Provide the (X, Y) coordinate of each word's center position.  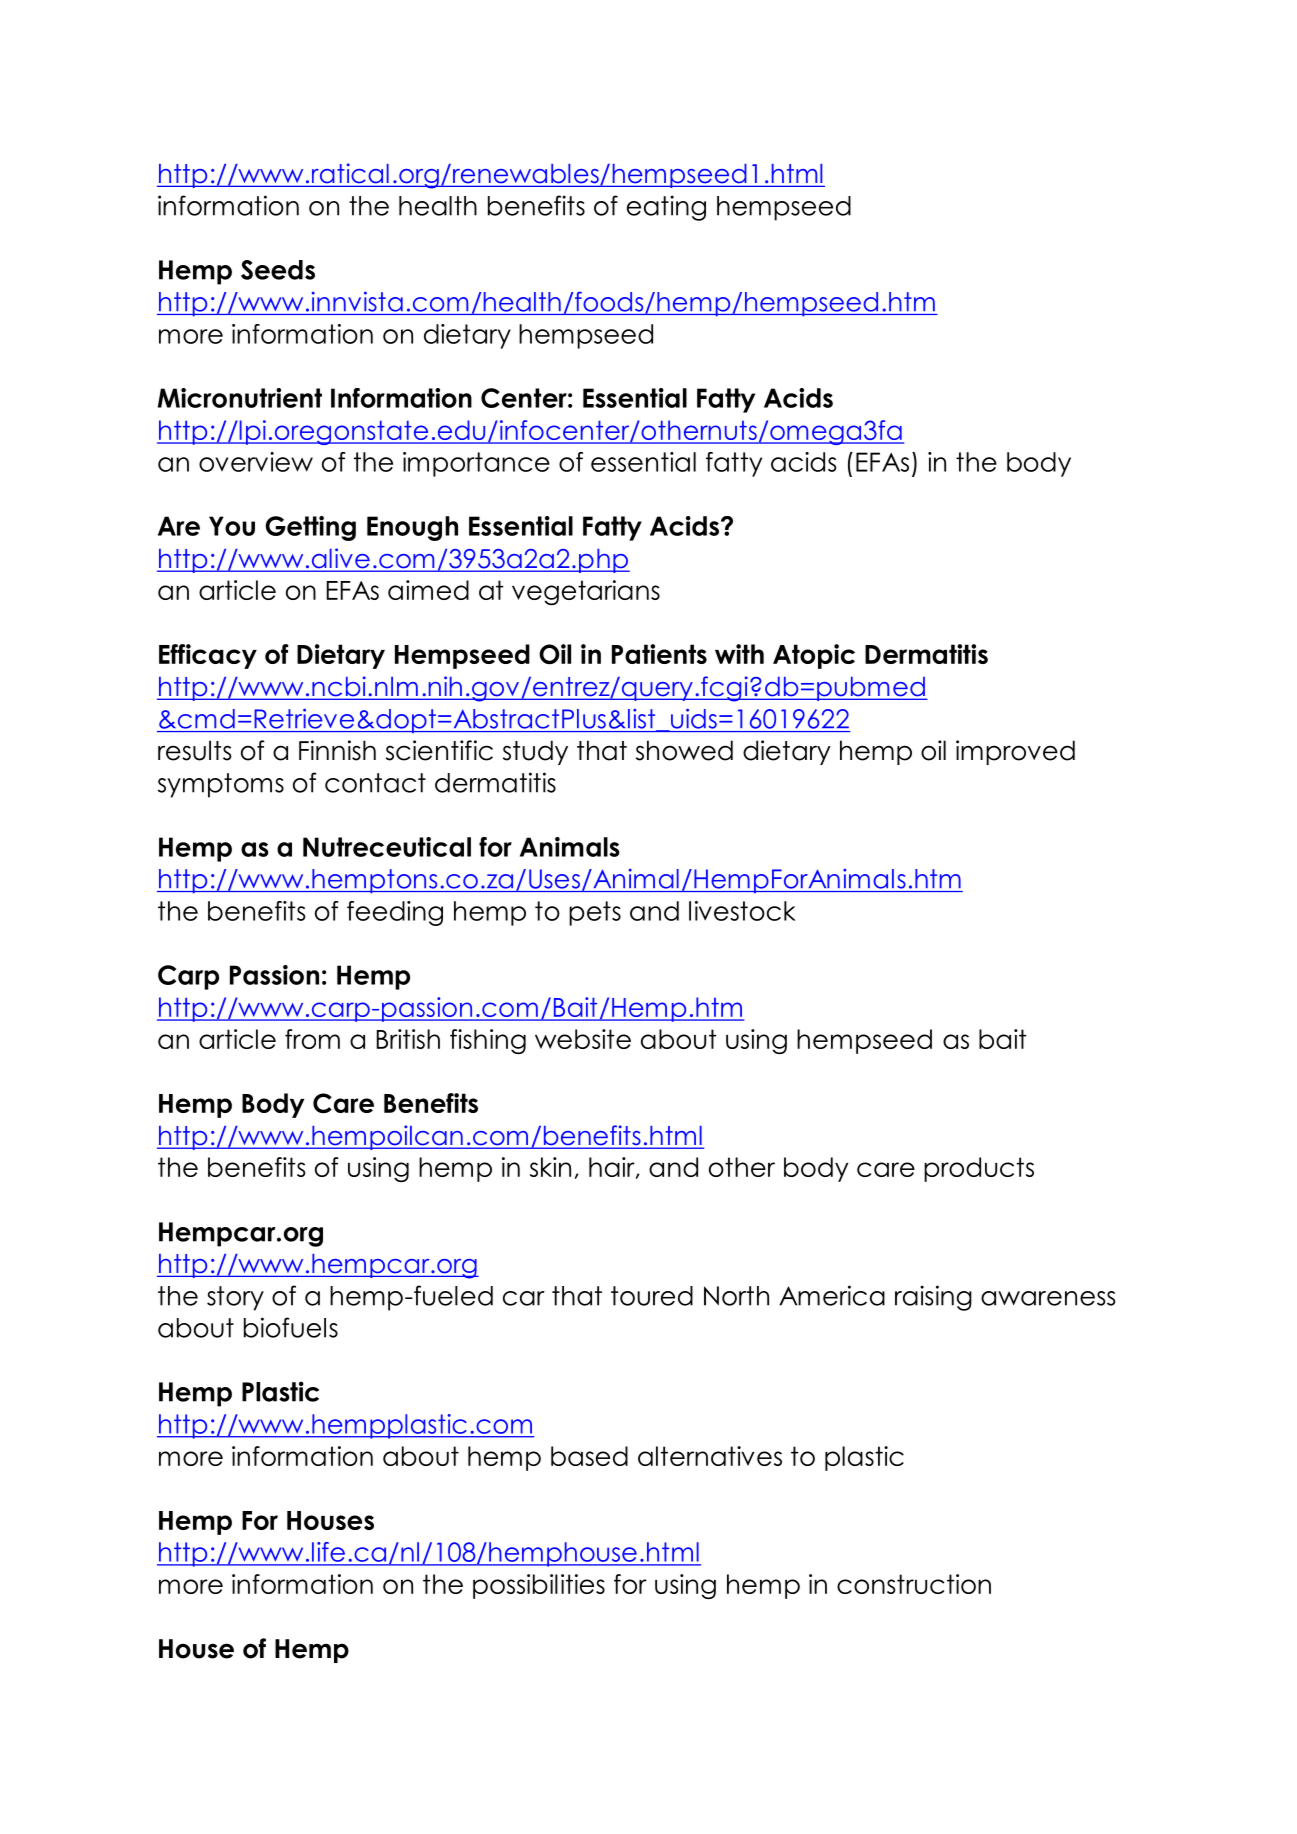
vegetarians (586, 592)
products (979, 1169)
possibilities (539, 1586)
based (589, 1456)
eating (666, 208)
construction (914, 1584)
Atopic (814, 656)
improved (1015, 752)
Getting (311, 528)
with (739, 654)
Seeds (278, 270)
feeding (395, 913)
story (235, 1298)
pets (595, 913)
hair (613, 1168)
